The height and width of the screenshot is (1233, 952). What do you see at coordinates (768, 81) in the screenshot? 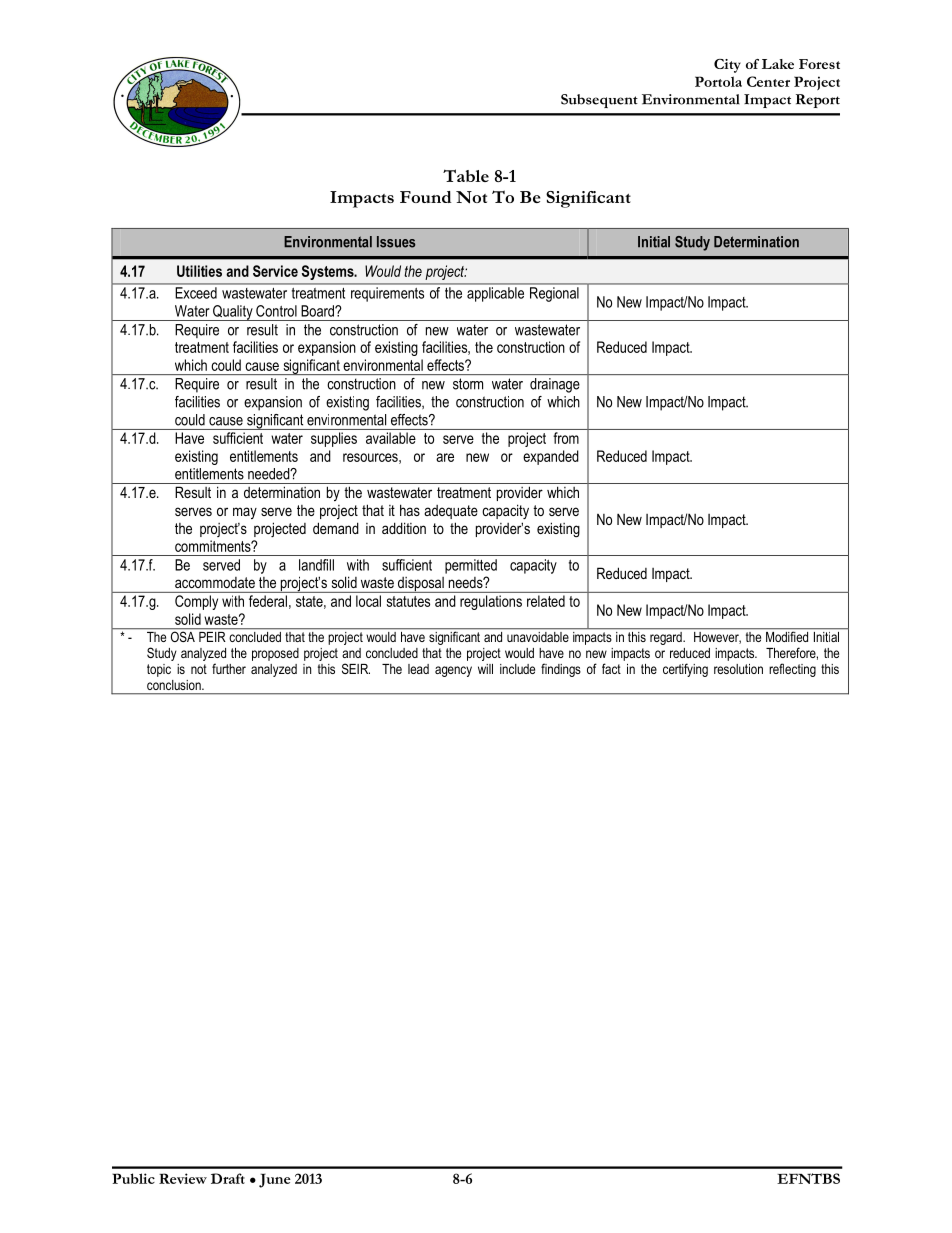
I see `Center` at bounding box center [768, 81].
